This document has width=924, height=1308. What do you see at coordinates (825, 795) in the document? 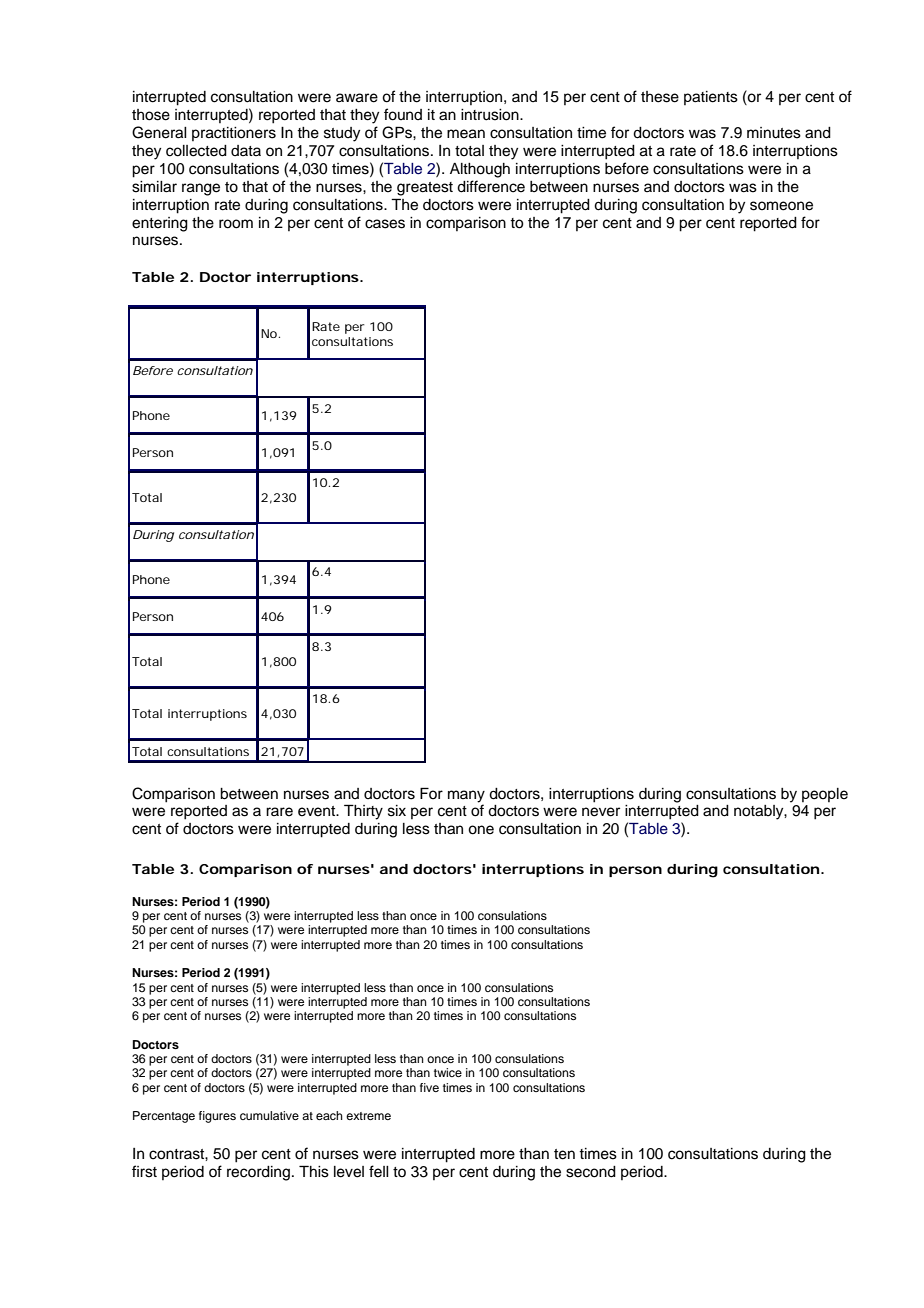
I see `people` at bounding box center [825, 795].
